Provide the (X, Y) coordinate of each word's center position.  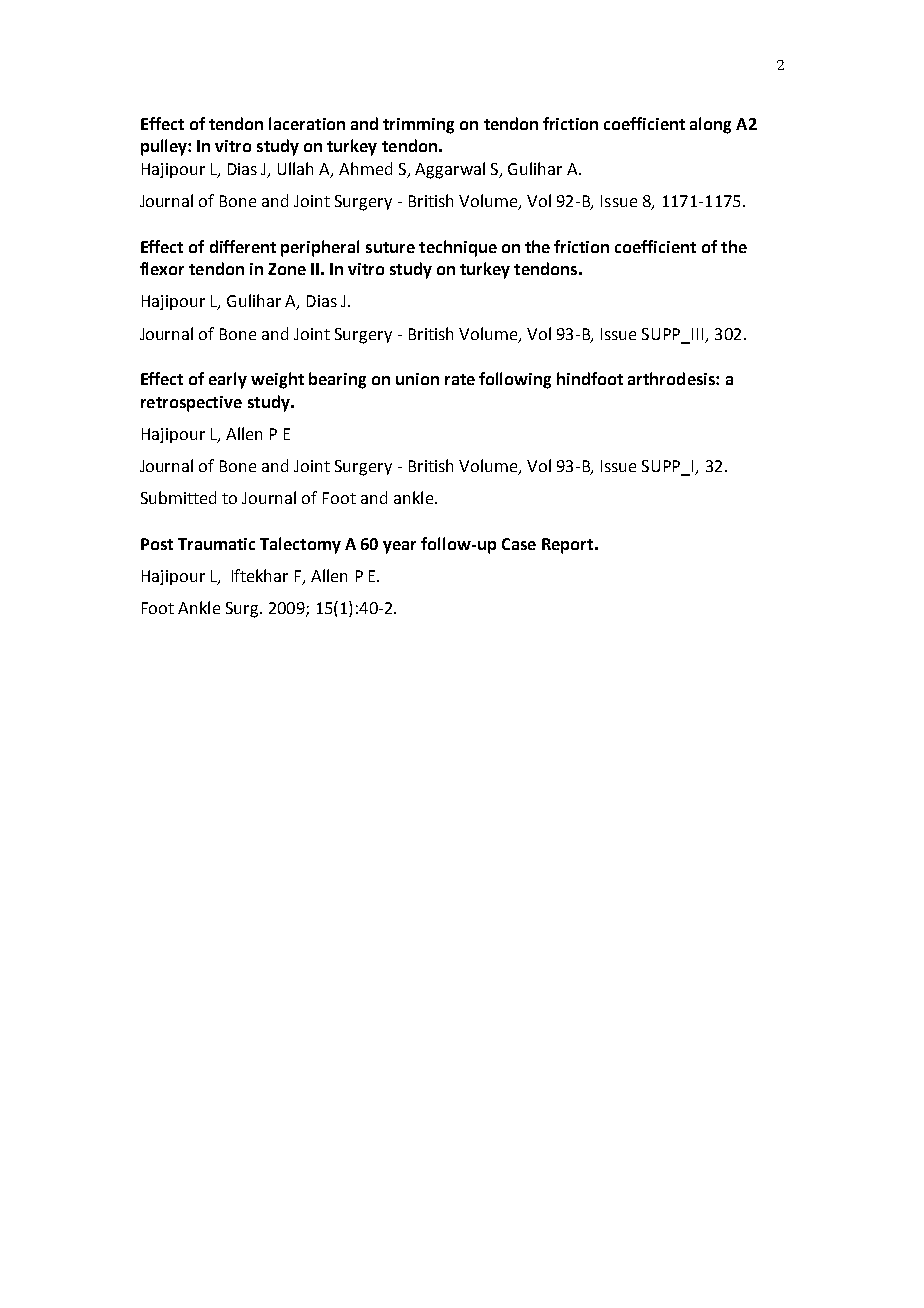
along (710, 125)
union (417, 379)
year (399, 547)
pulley (165, 147)
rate (460, 379)
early (228, 380)
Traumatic (216, 544)
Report (569, 546)
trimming (418, 126)
